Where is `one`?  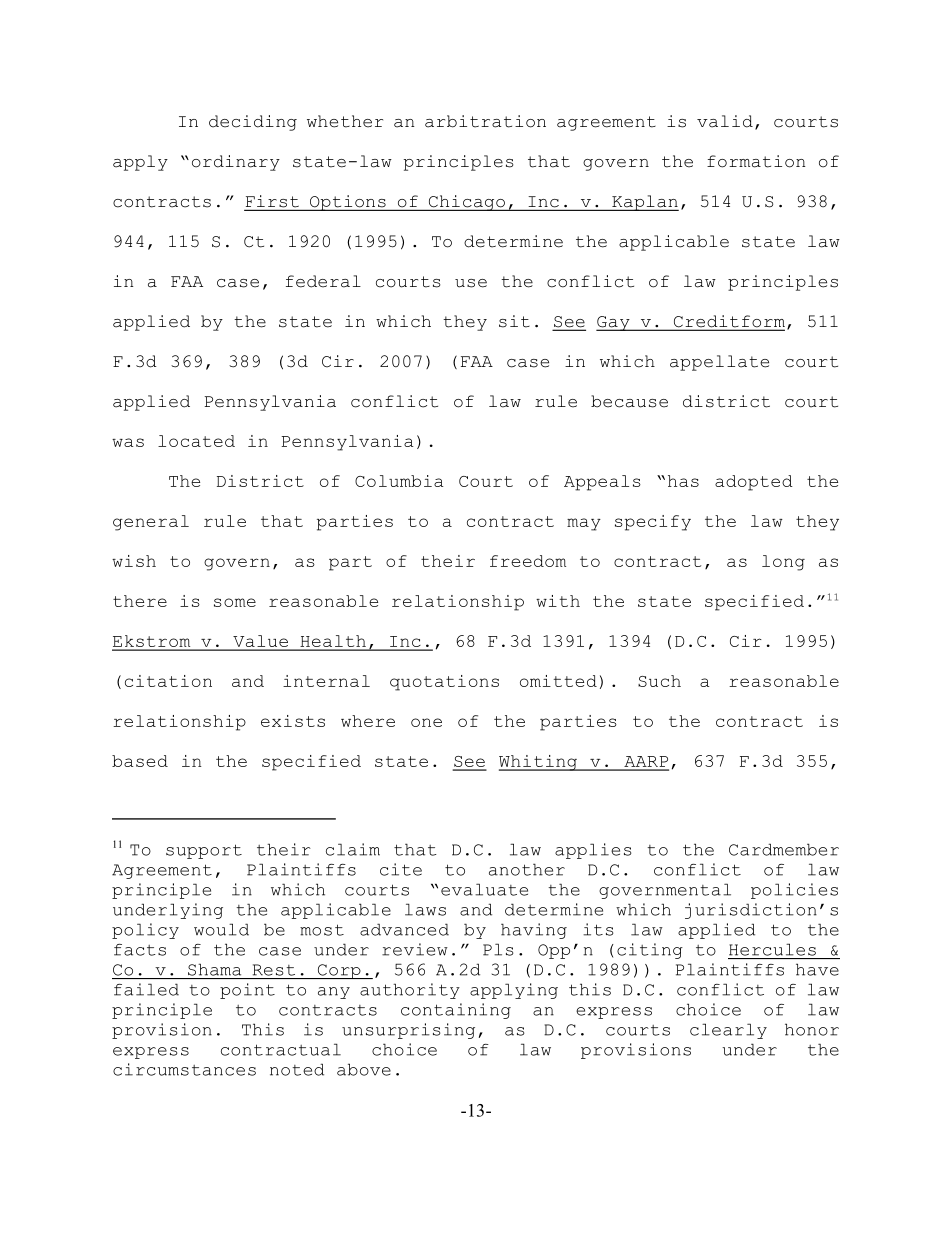
one is located at coordinates (426, 722).
